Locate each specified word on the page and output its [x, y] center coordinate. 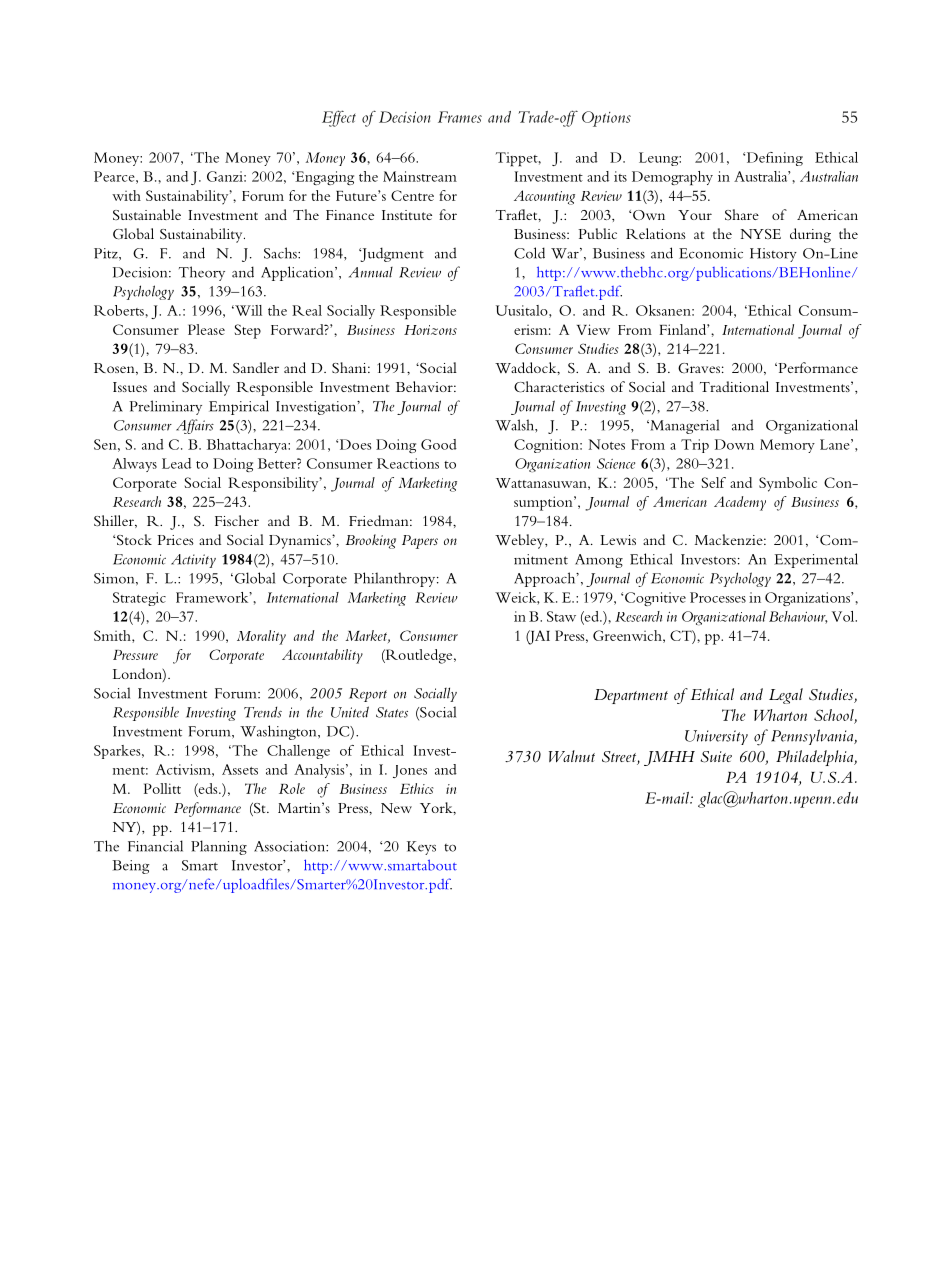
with [126, 195]
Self [714, 482]
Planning [219, 847]
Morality [261, 637]
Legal [786, 696]
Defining [773, 159]
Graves [699, 368]
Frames [460, 117]
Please [206, 329]
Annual [371, 272]
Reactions [408, 463]
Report [368, 695]
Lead [176, 463]
